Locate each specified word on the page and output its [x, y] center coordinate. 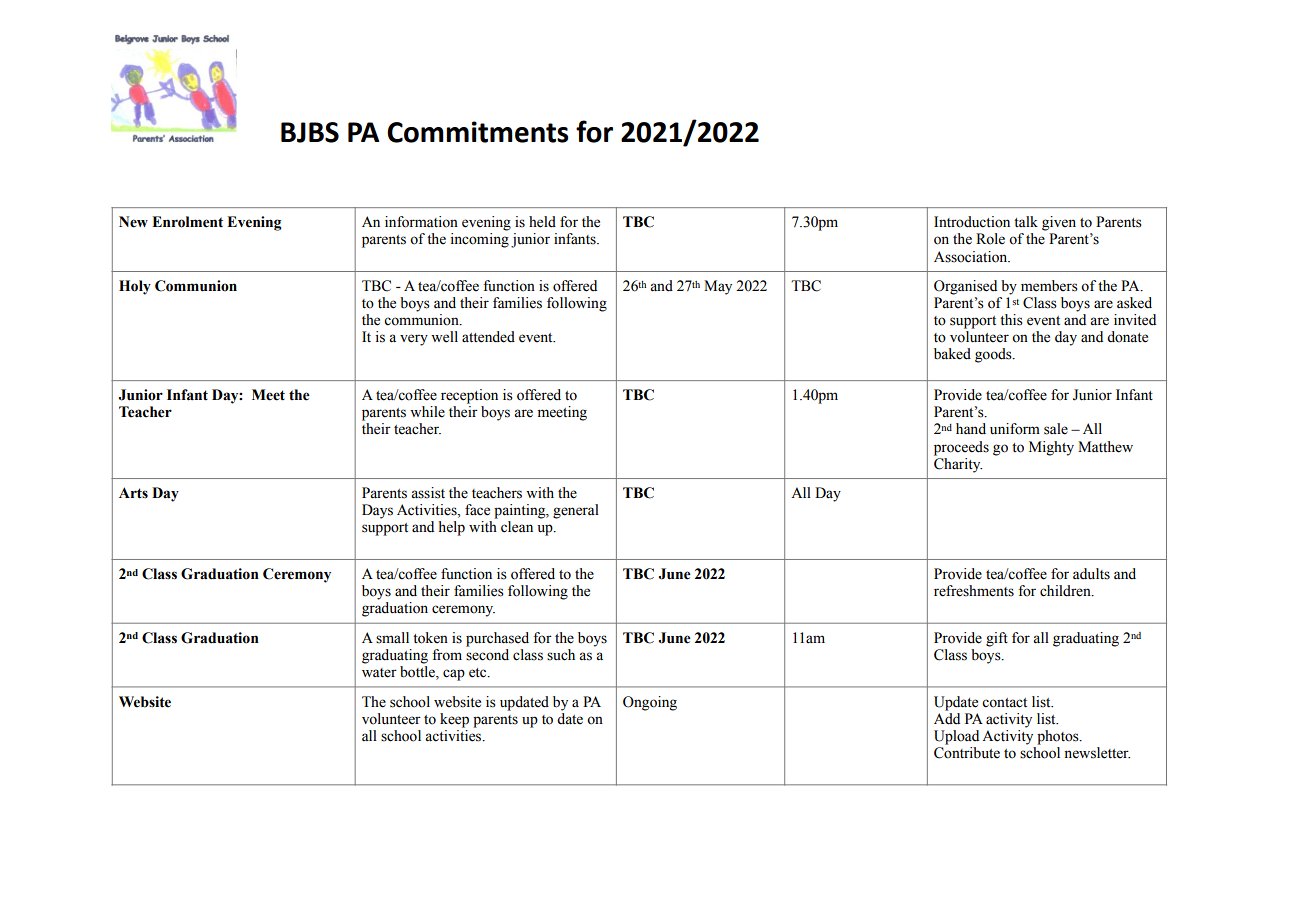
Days [377, 511]
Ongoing [650, 703]
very [414, 340]
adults [1091, 574]
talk [1026, 221]
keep [454, 720]
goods [994, 355]
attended [488, 337]
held [542, 222]
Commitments [478, 132]
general [576, 511]
